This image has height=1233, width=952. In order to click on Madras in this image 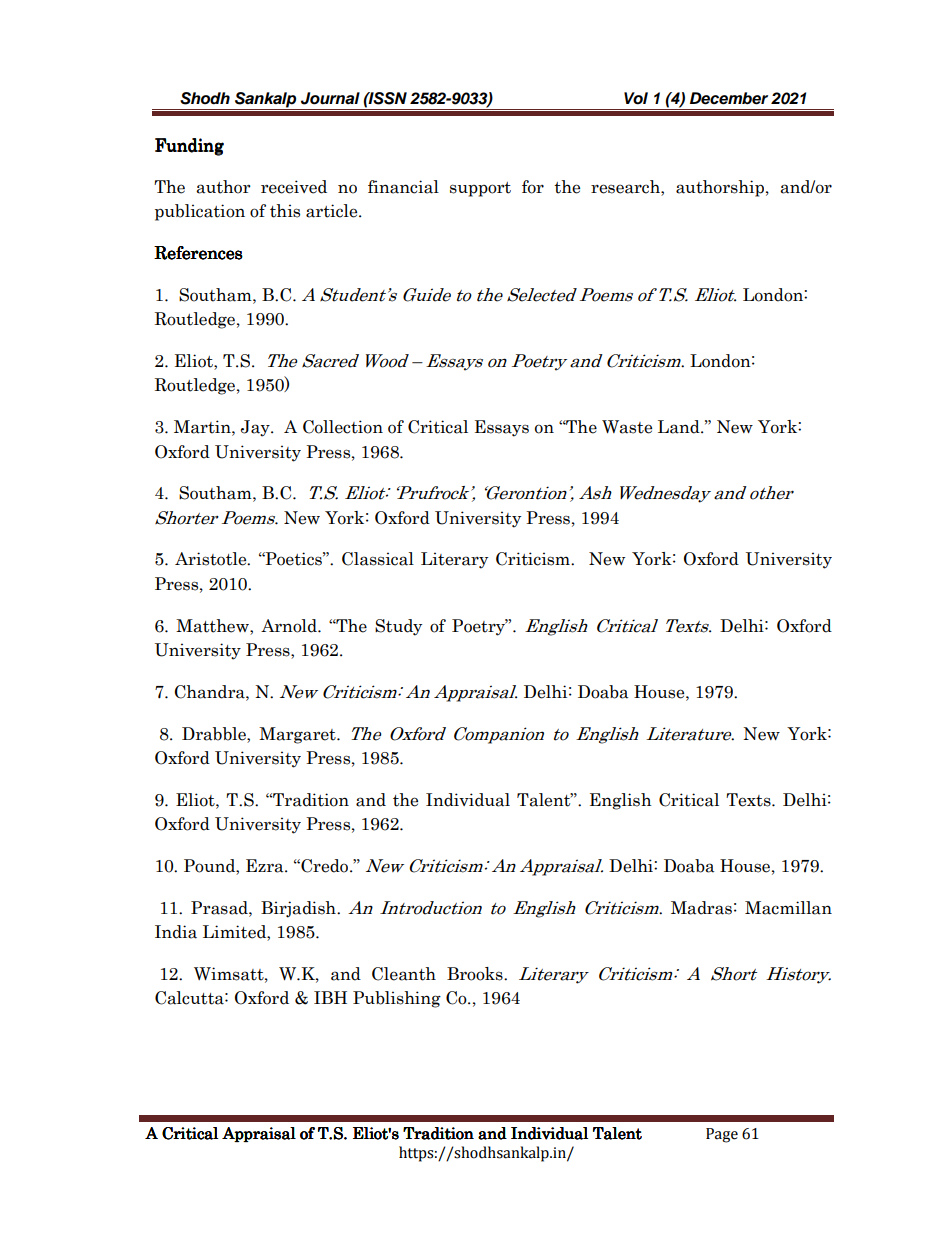, I will do `click(701, 908)`.
